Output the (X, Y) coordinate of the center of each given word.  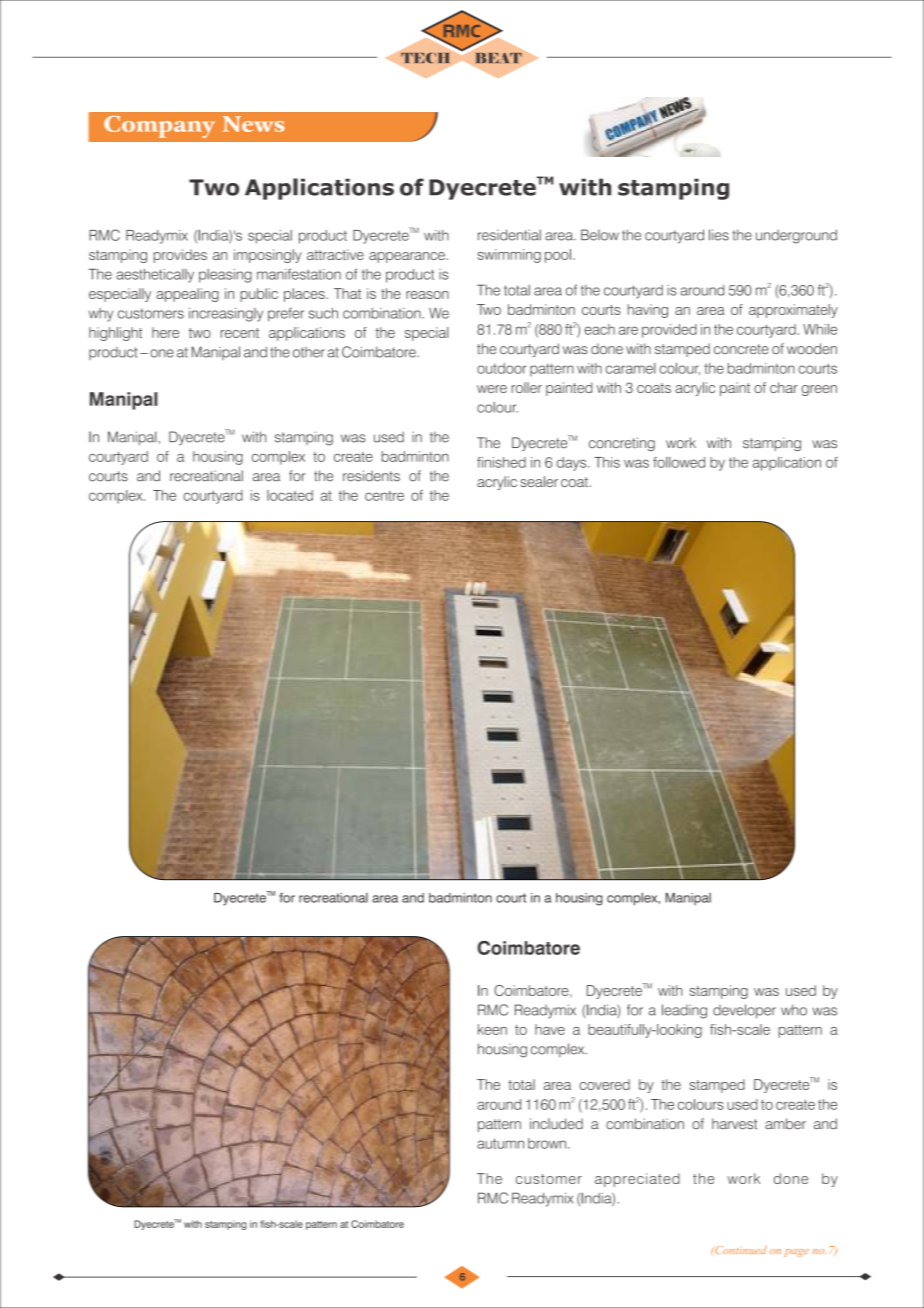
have (550, 1029)
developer (744, 1011)
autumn (500, 1143)
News (253, 124)
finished (501, 462)
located (290, 495)
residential (509, 235)
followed (679, 462)
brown (547, 1143)
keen (492, 1029)
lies (719, 235)
